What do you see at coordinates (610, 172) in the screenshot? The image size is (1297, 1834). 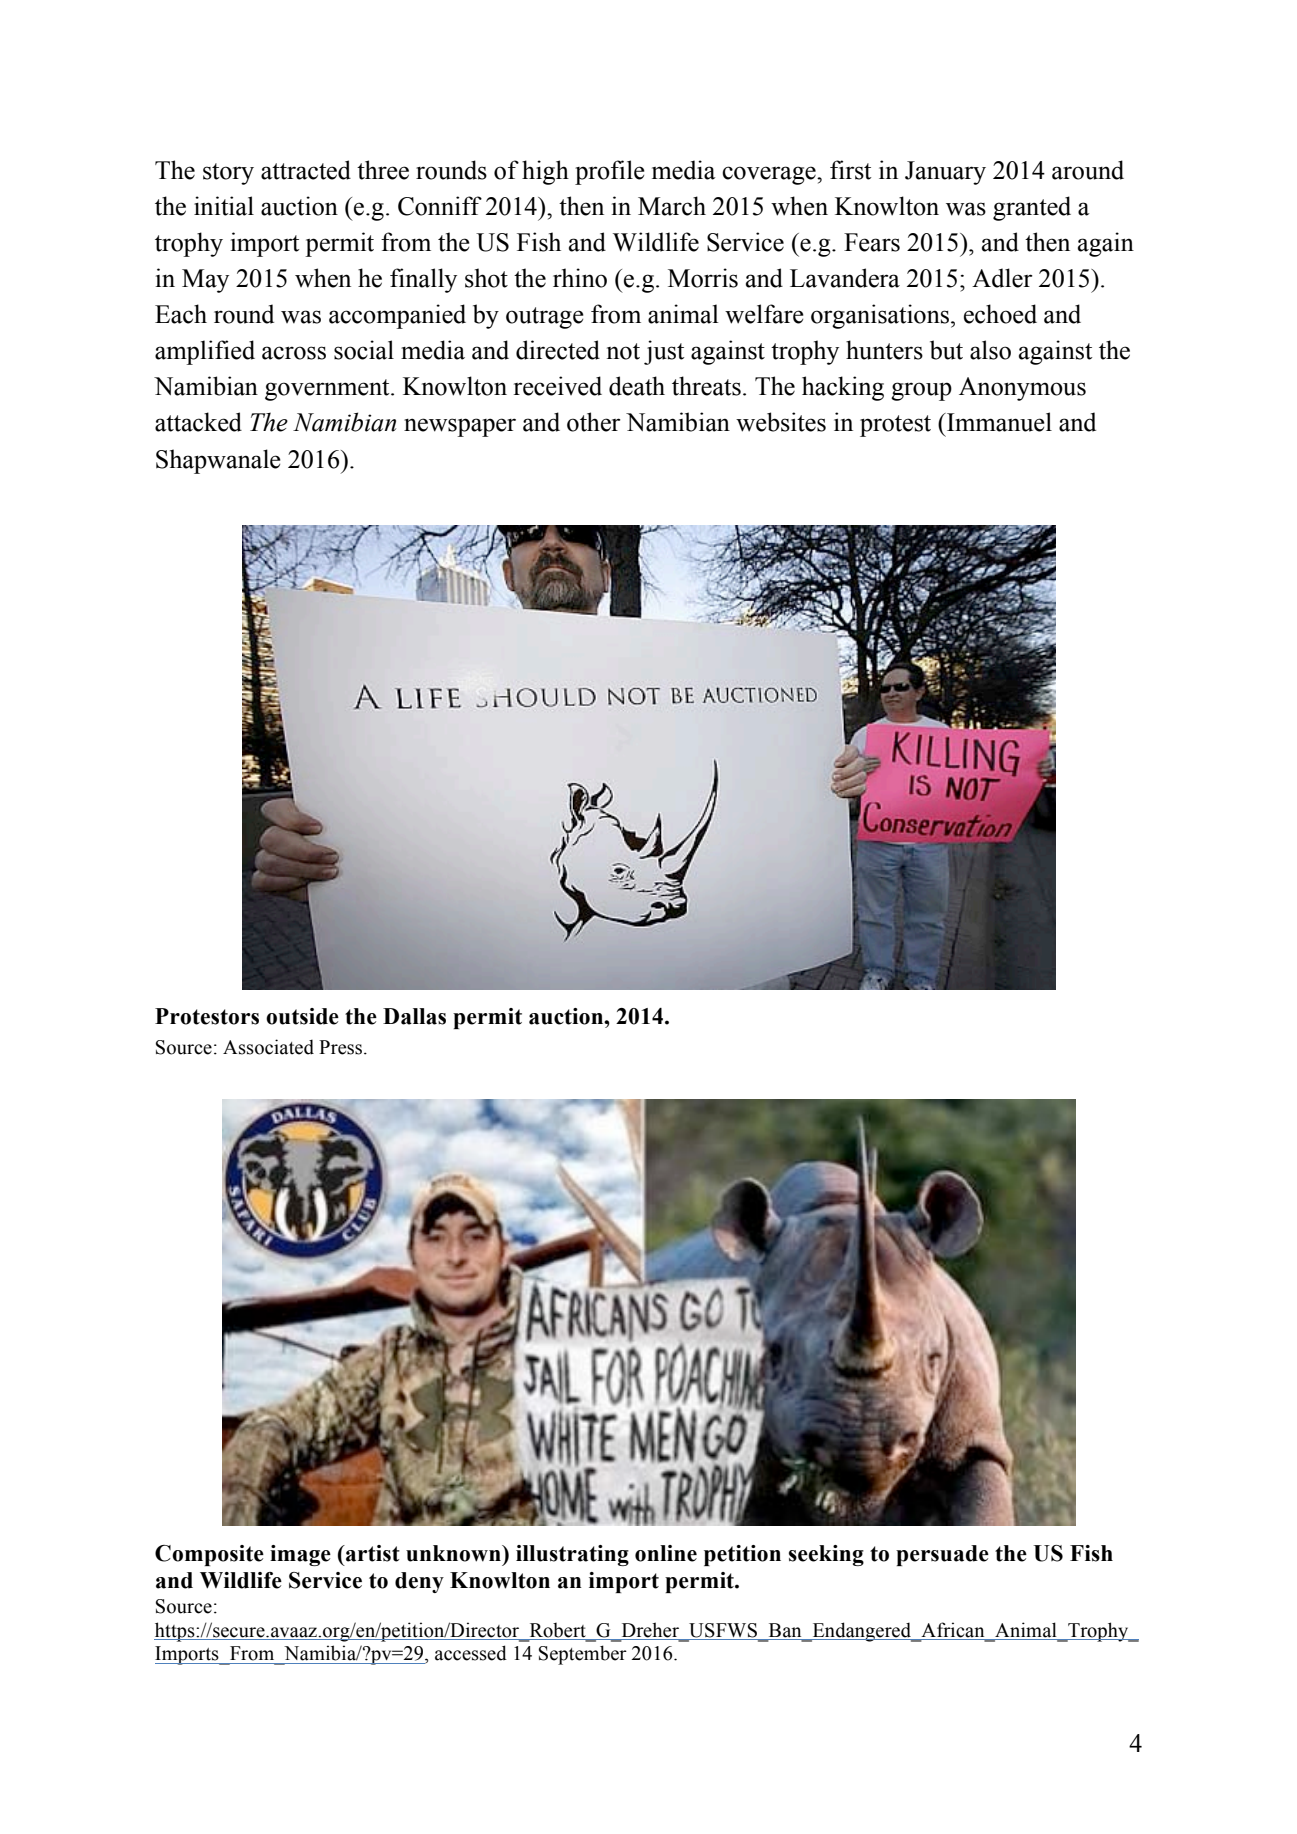 I see `profile` at bounding box center [610, 172].
